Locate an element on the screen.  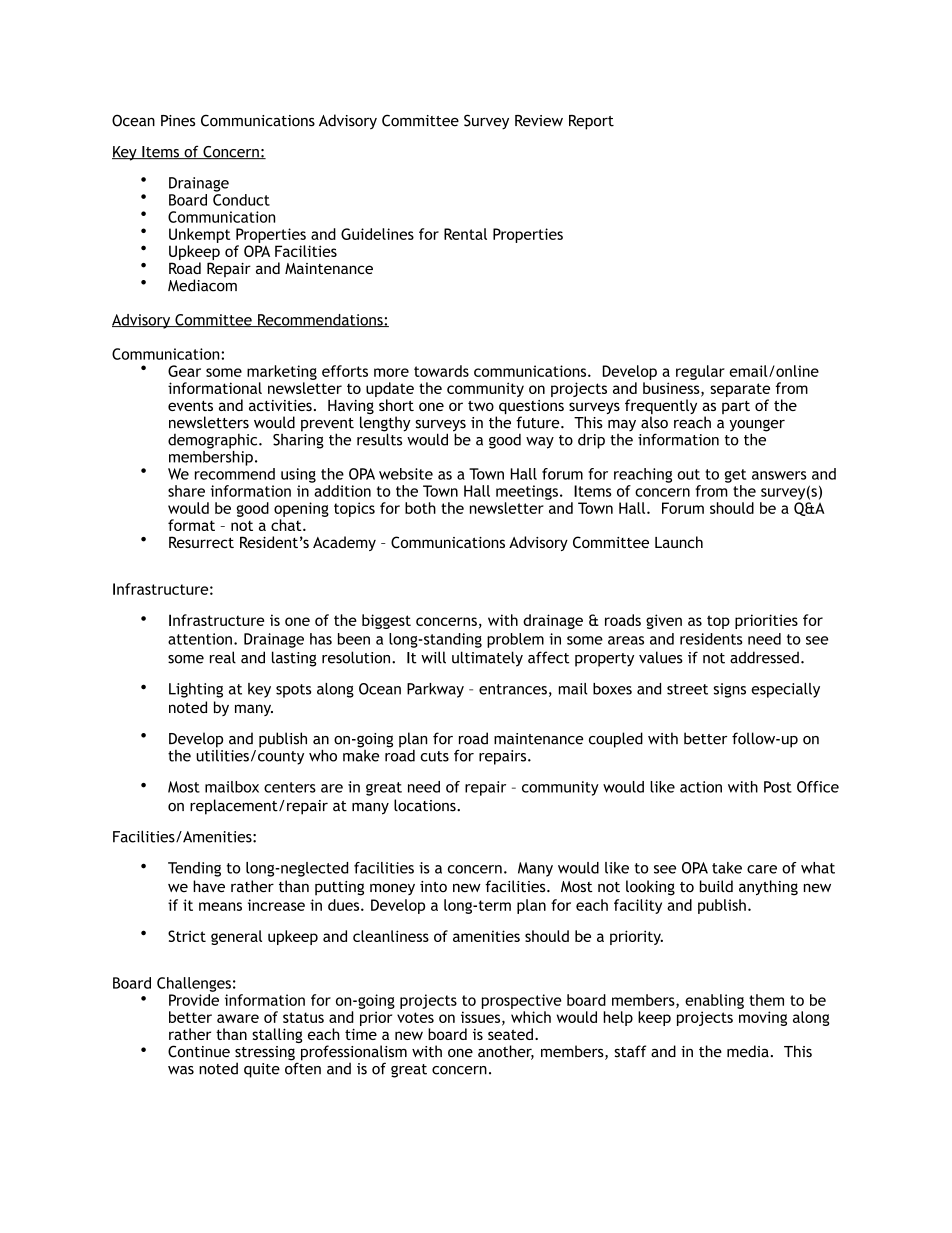
Report is located at coordinates (591, 122).
